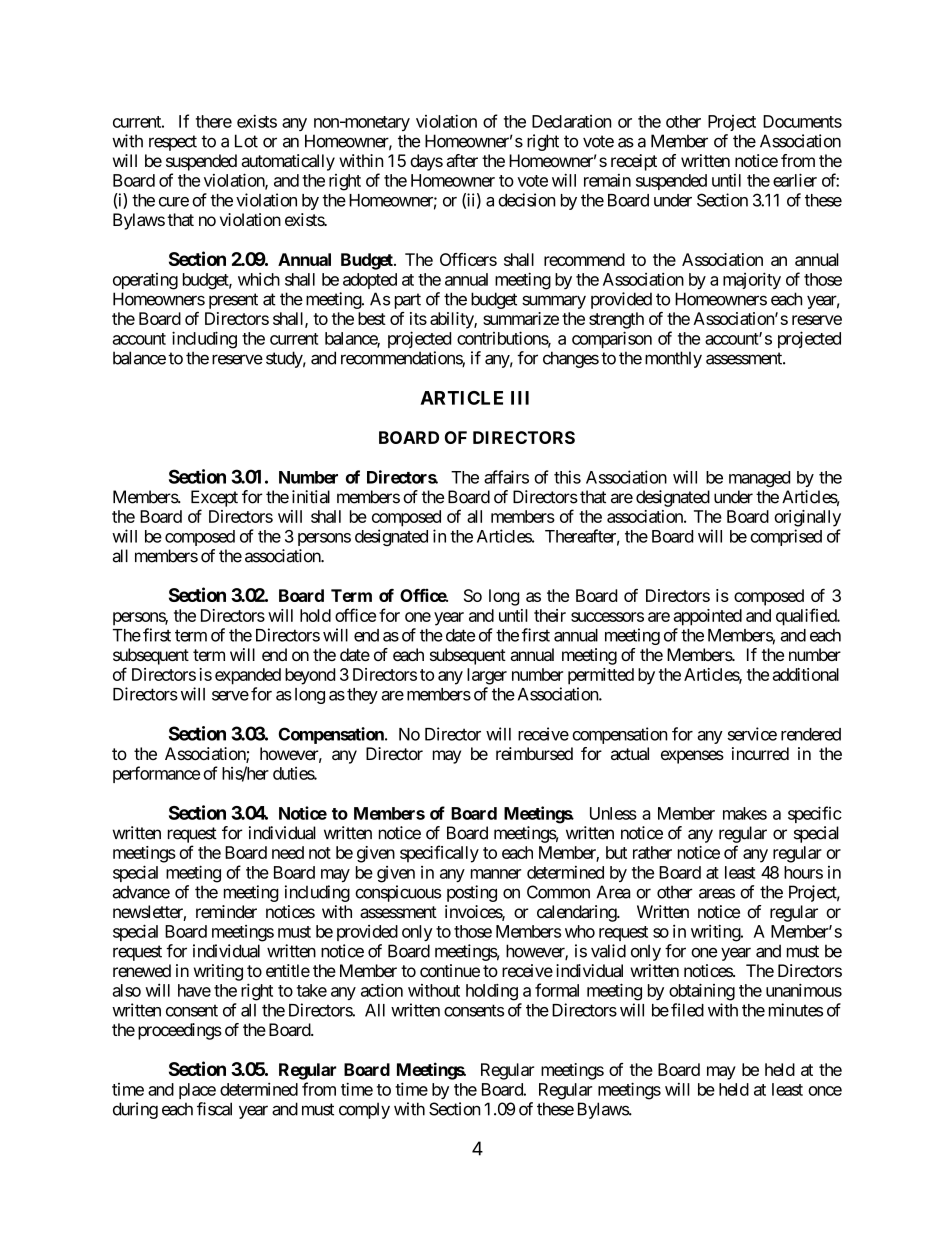  Describe the element at coordinates (687, 1010) in the page. I see `filed` at that location.
